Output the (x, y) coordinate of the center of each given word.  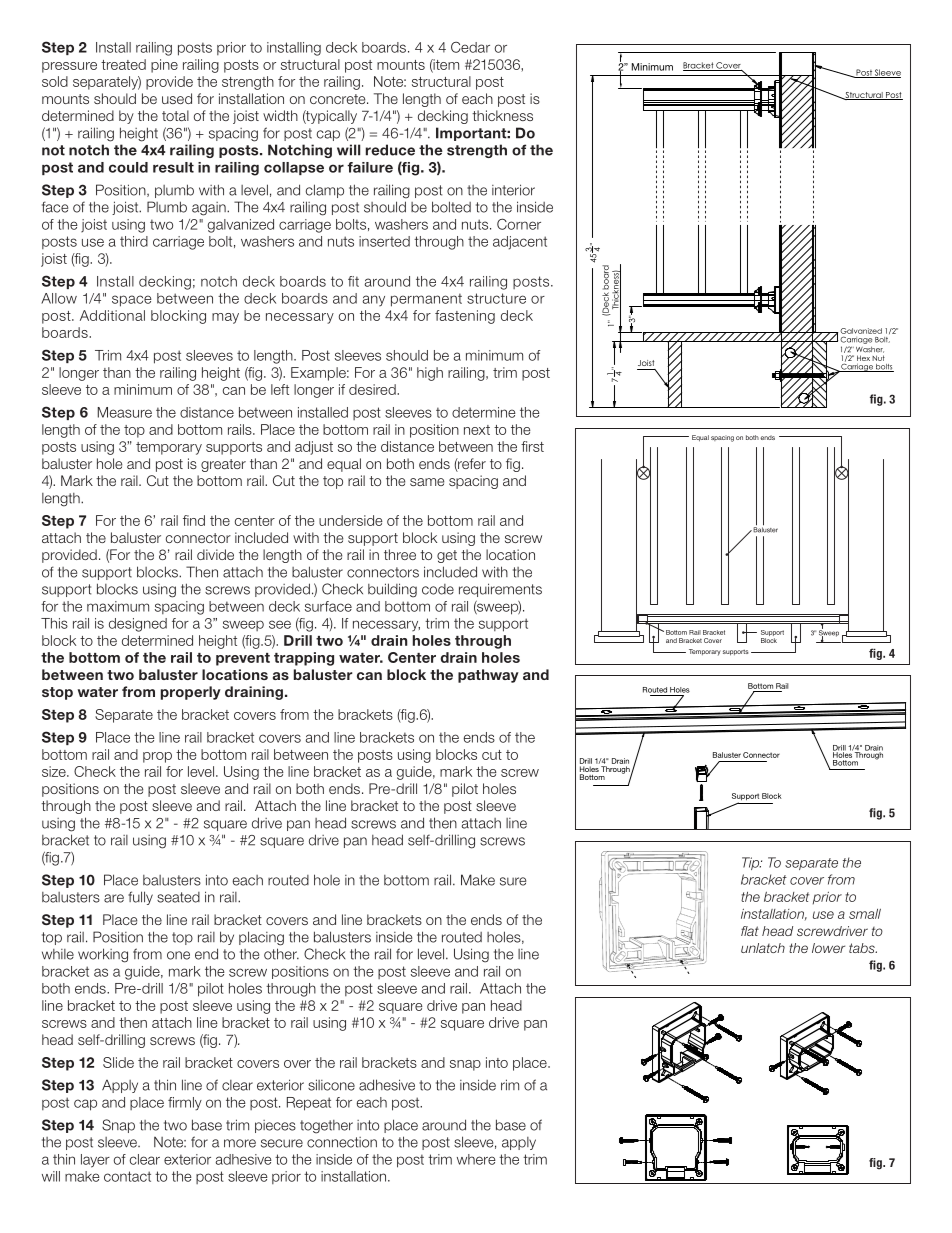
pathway (488, 676)
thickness (502, 115)
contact (127, 1176)
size (55, 771)
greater (223, 465)
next (477, 430)
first (532, 446)
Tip (752, 863)
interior (513, 190)
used (177, 98)
